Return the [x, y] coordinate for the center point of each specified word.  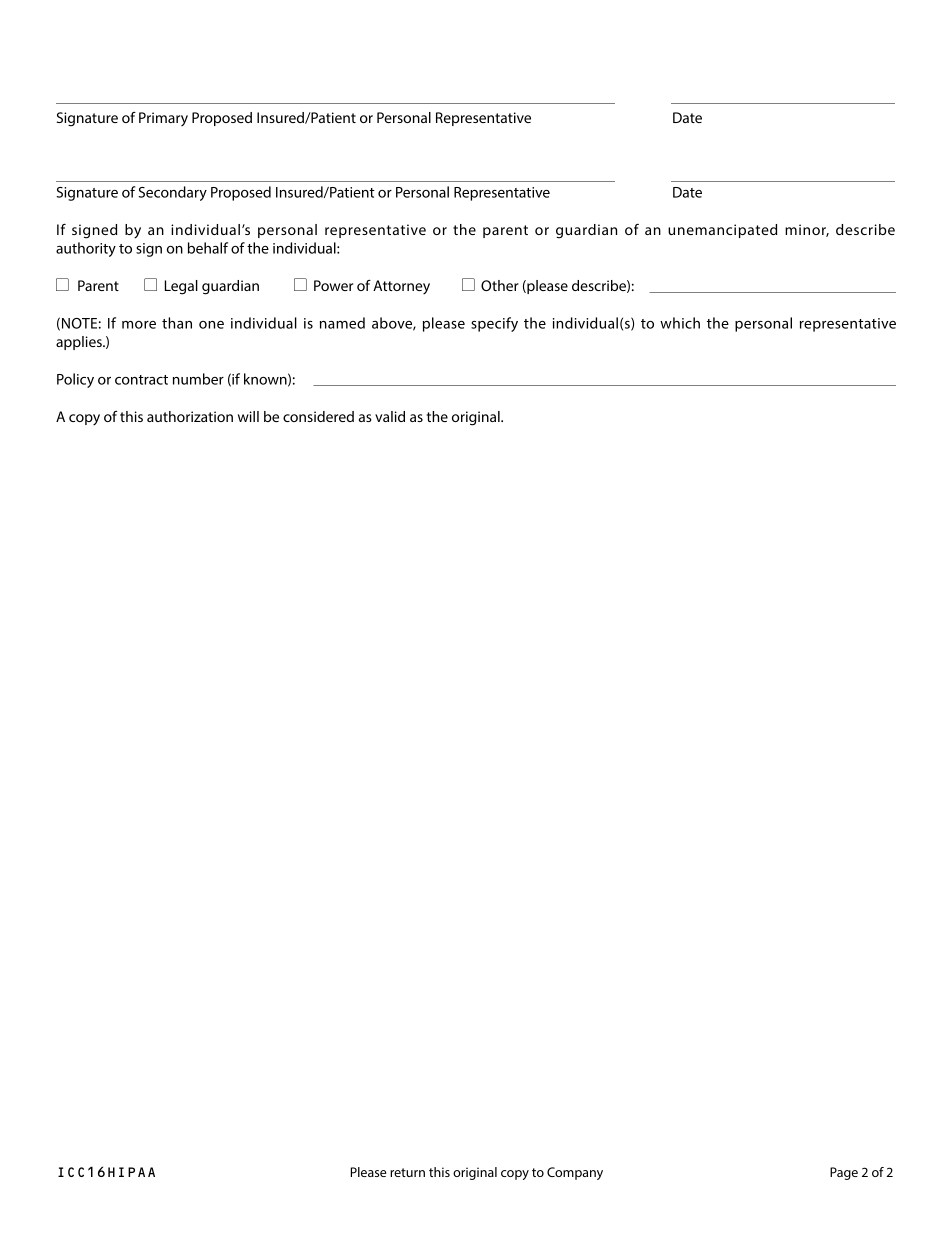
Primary [163, 119]
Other [500, 285]
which [680, 323]
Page [844, 1173]
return [407, 1172]
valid [390, 416]
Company [575, 1173]
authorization [190, 416]
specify [494, 324]
